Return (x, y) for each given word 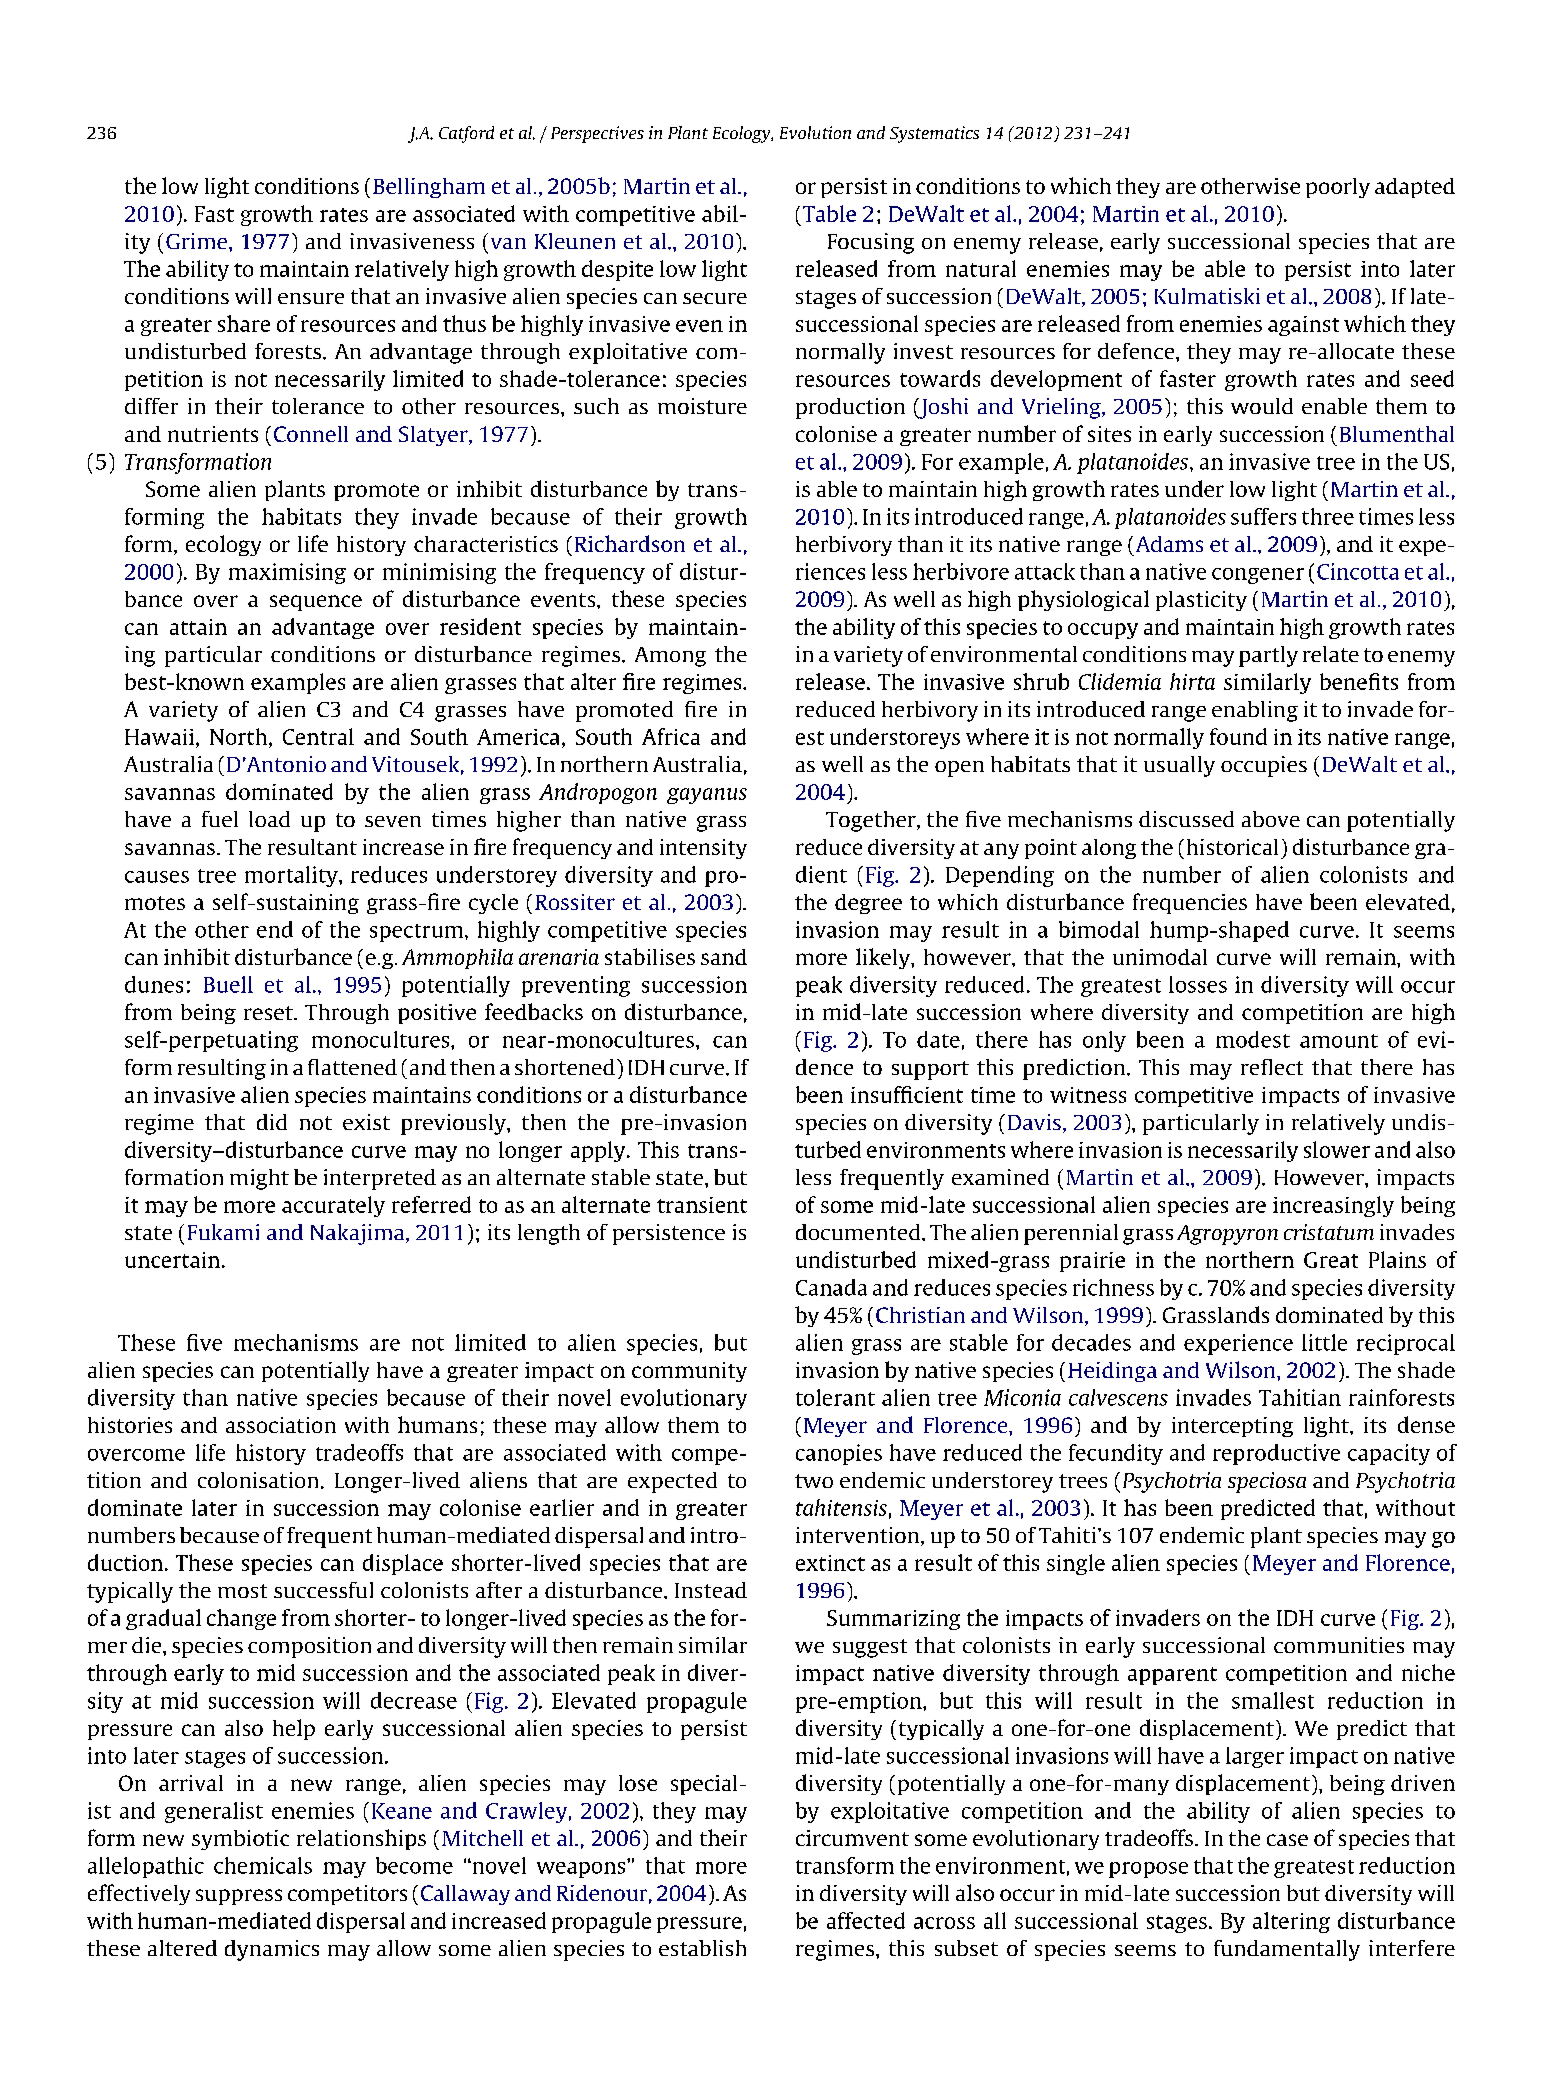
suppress (239, 1897)
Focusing (871, 243)
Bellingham (429, 188)
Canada (831, 1287)
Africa (671, 736)
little (1324, 1342)
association (281, 1425)
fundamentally (1287, 1950)
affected (866, 1920)
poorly (1338, 188)
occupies (1264, 766)
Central (318, 736)
